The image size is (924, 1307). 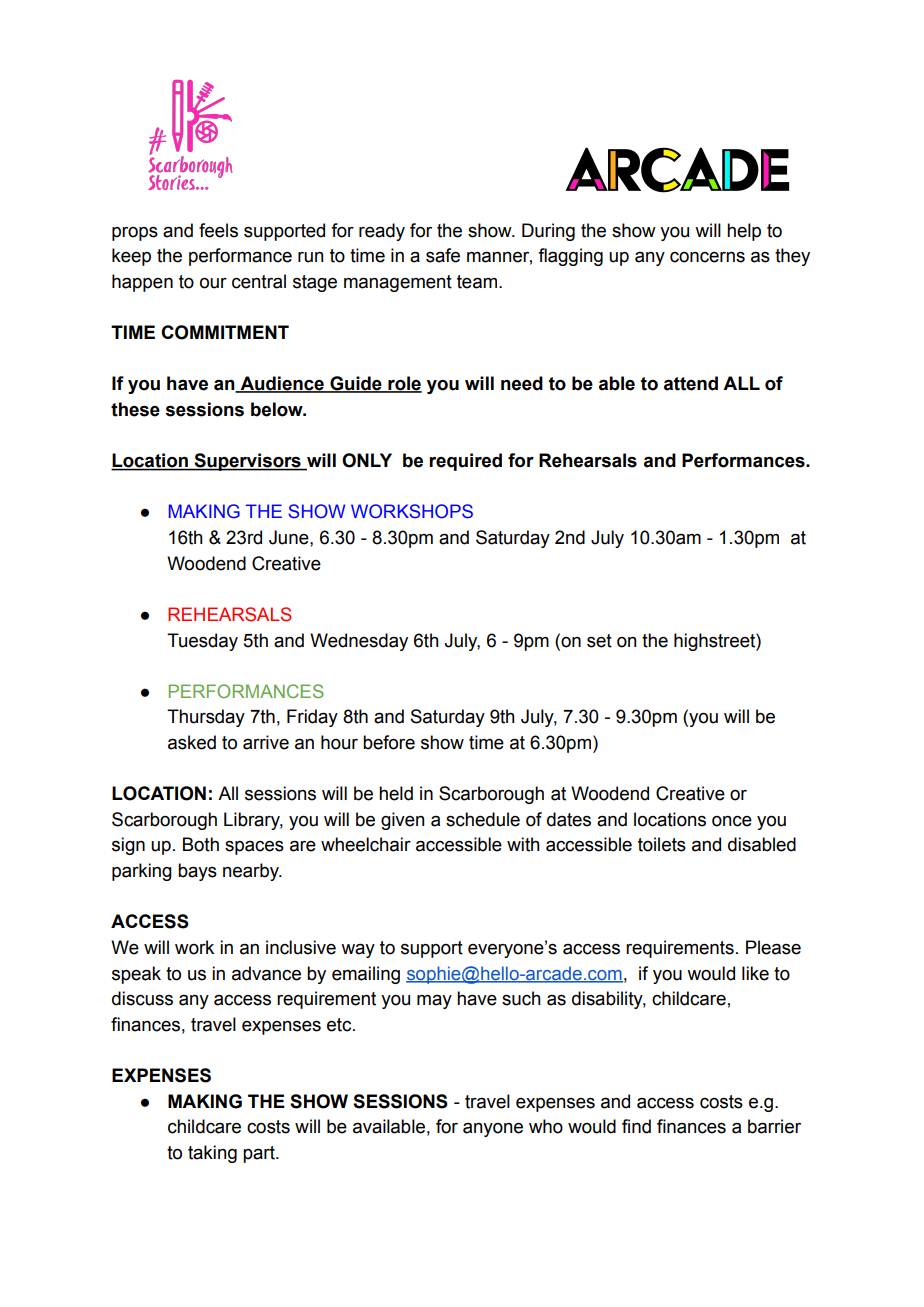 What do you see at coordinates (744, 232) in the document?
I see `help` at bounding box center [744, 232].
